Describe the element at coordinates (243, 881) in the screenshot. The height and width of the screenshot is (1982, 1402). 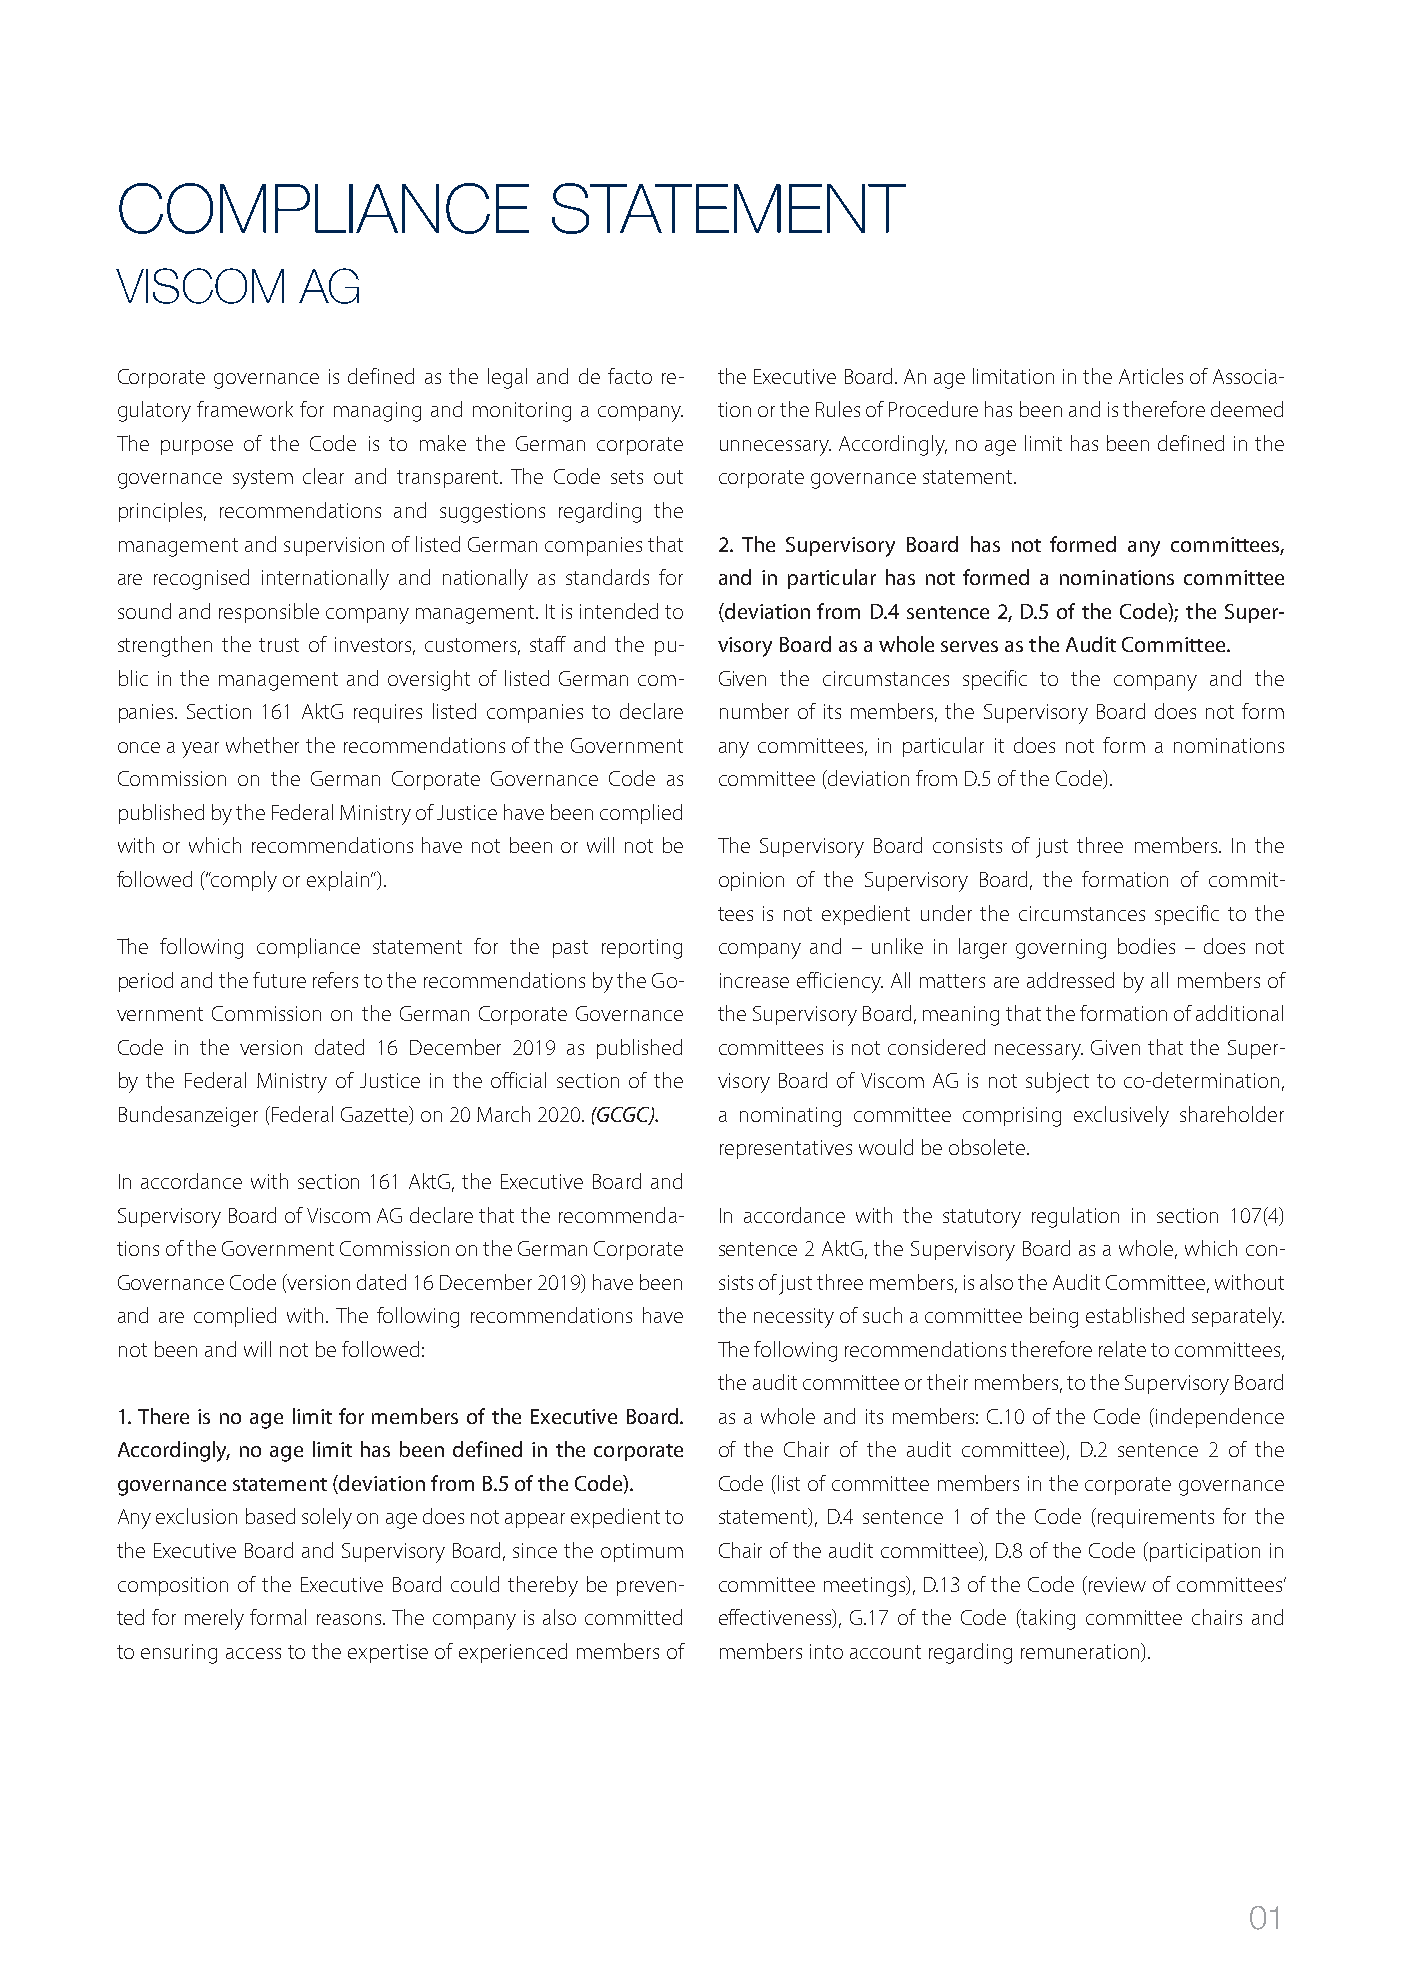
I see `comply` at that location.
